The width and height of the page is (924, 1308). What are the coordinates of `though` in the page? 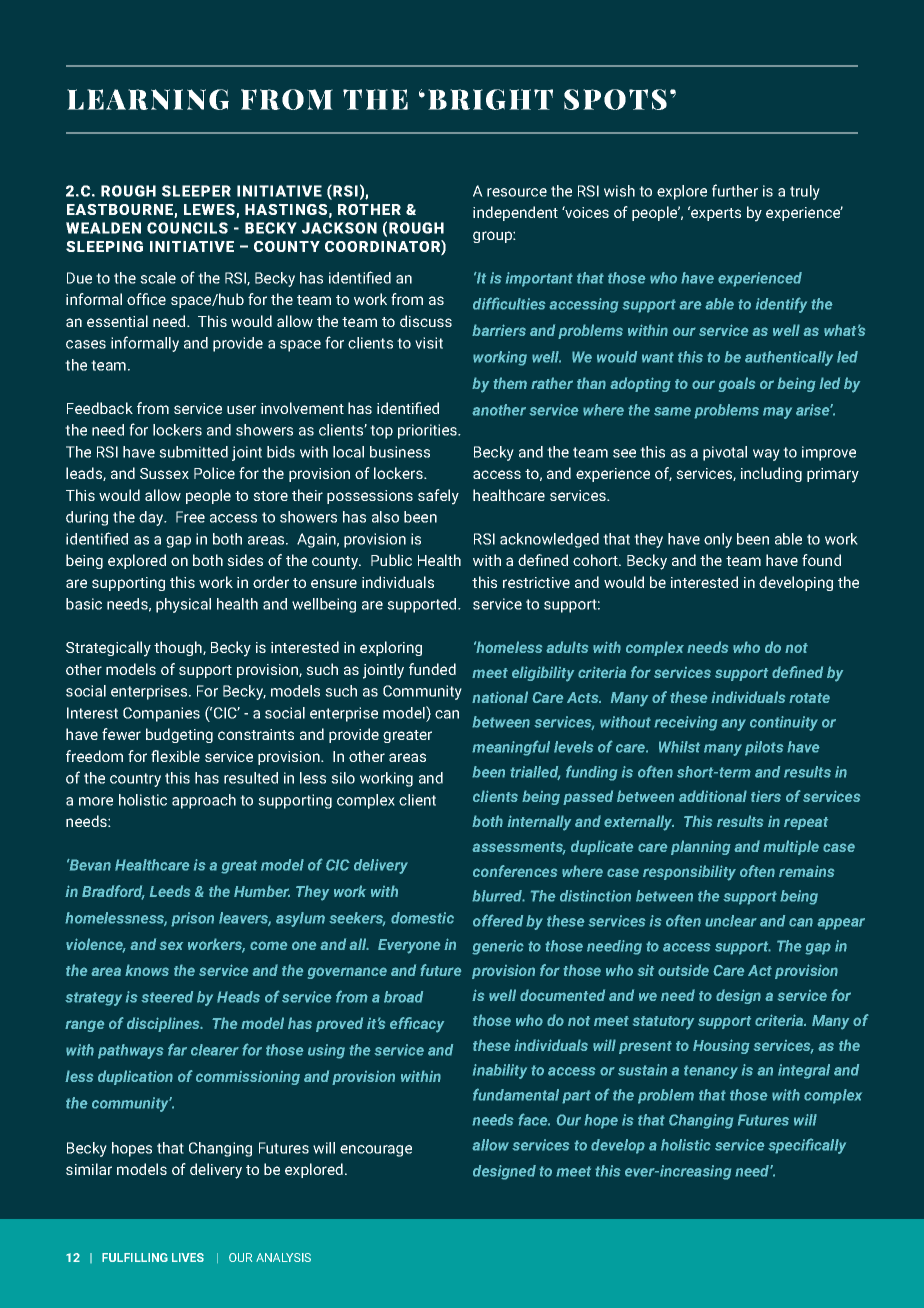 It's located at (179, 648).
